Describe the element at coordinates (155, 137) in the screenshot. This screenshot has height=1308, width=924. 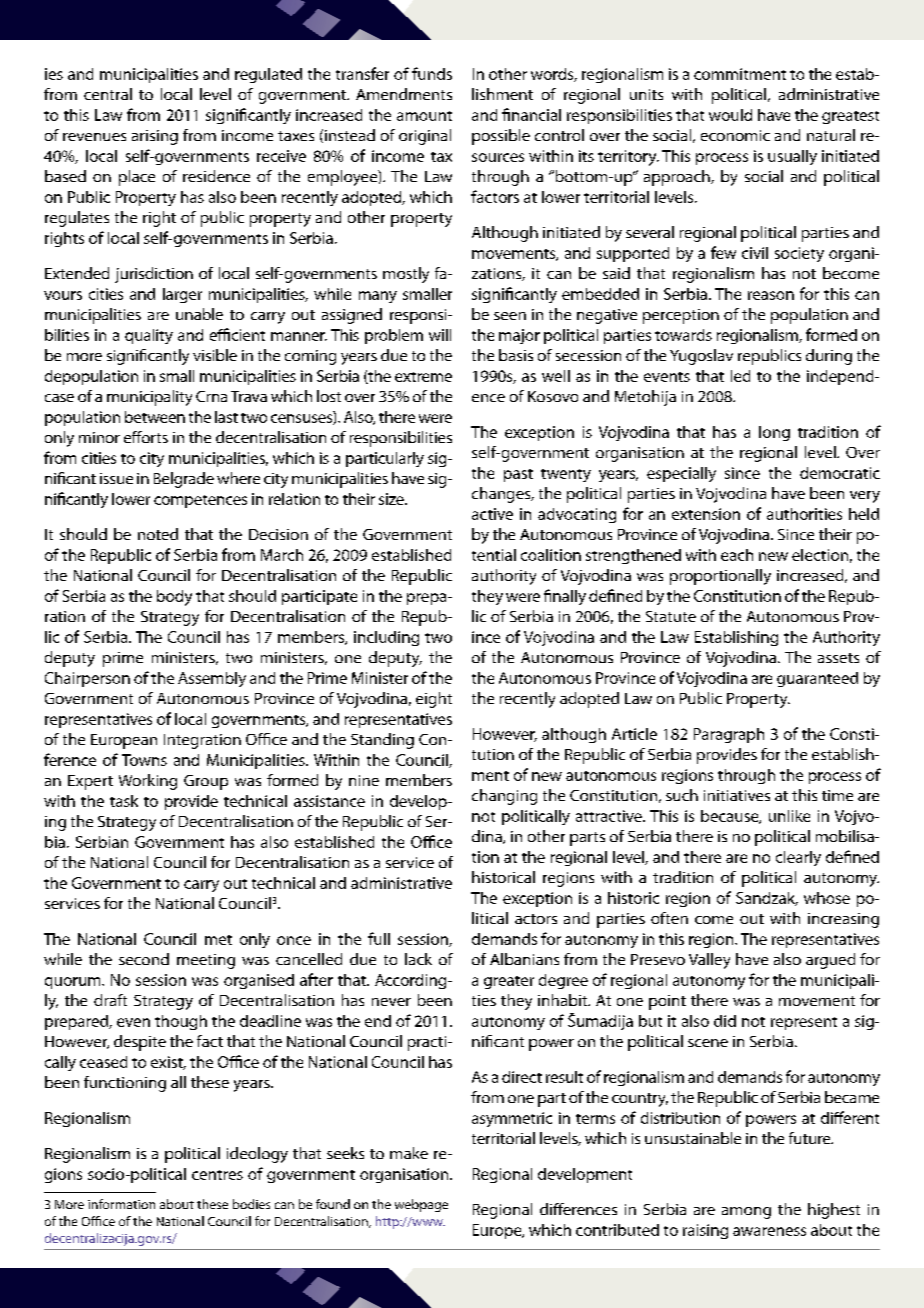
I see `arising` at that location.
